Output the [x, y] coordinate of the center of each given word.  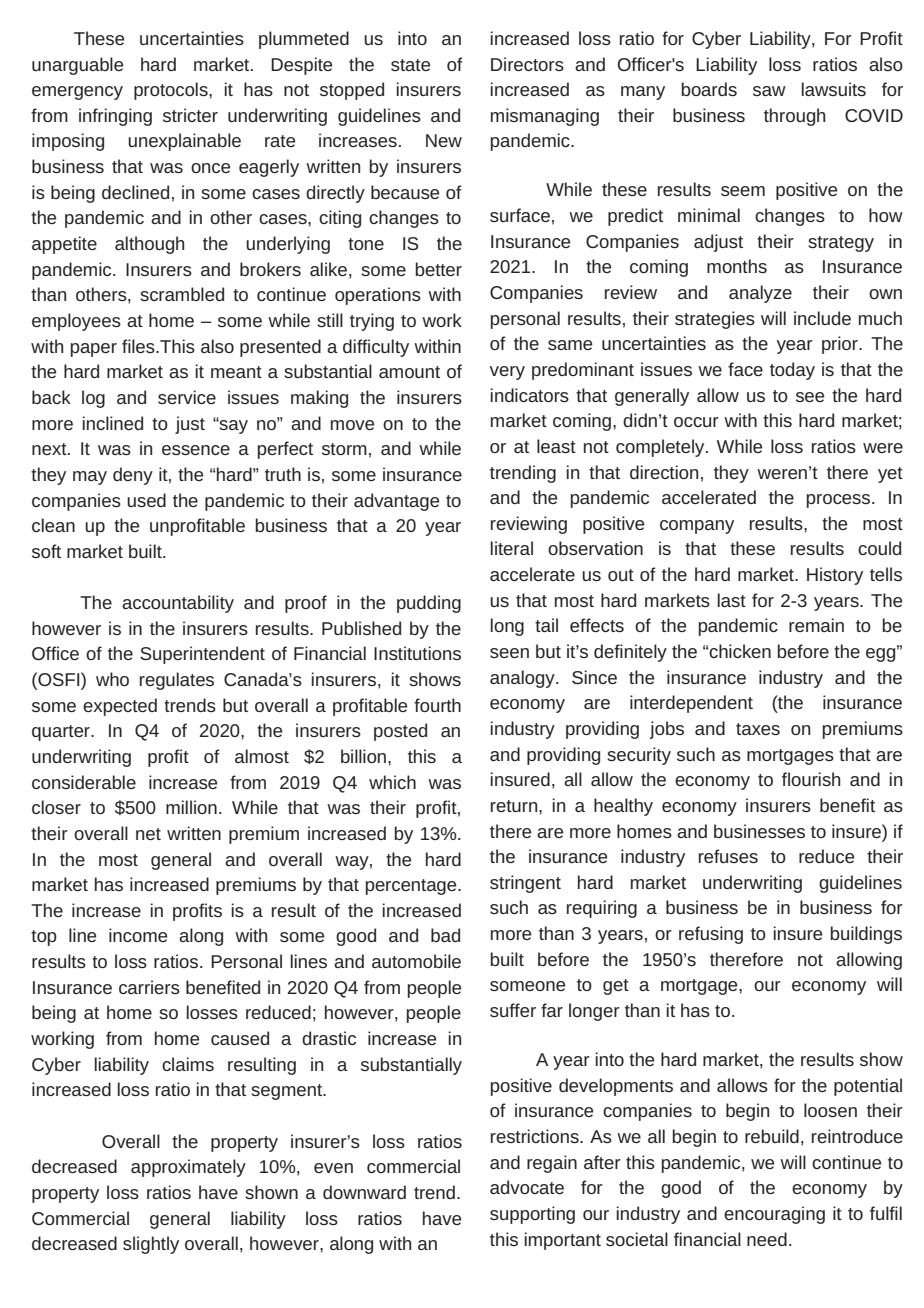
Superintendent [202, 655]
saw [769, 91]
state [410, 65]
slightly [151, 1245]
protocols [172, 91]
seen [509, 653]
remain [816, 625]
